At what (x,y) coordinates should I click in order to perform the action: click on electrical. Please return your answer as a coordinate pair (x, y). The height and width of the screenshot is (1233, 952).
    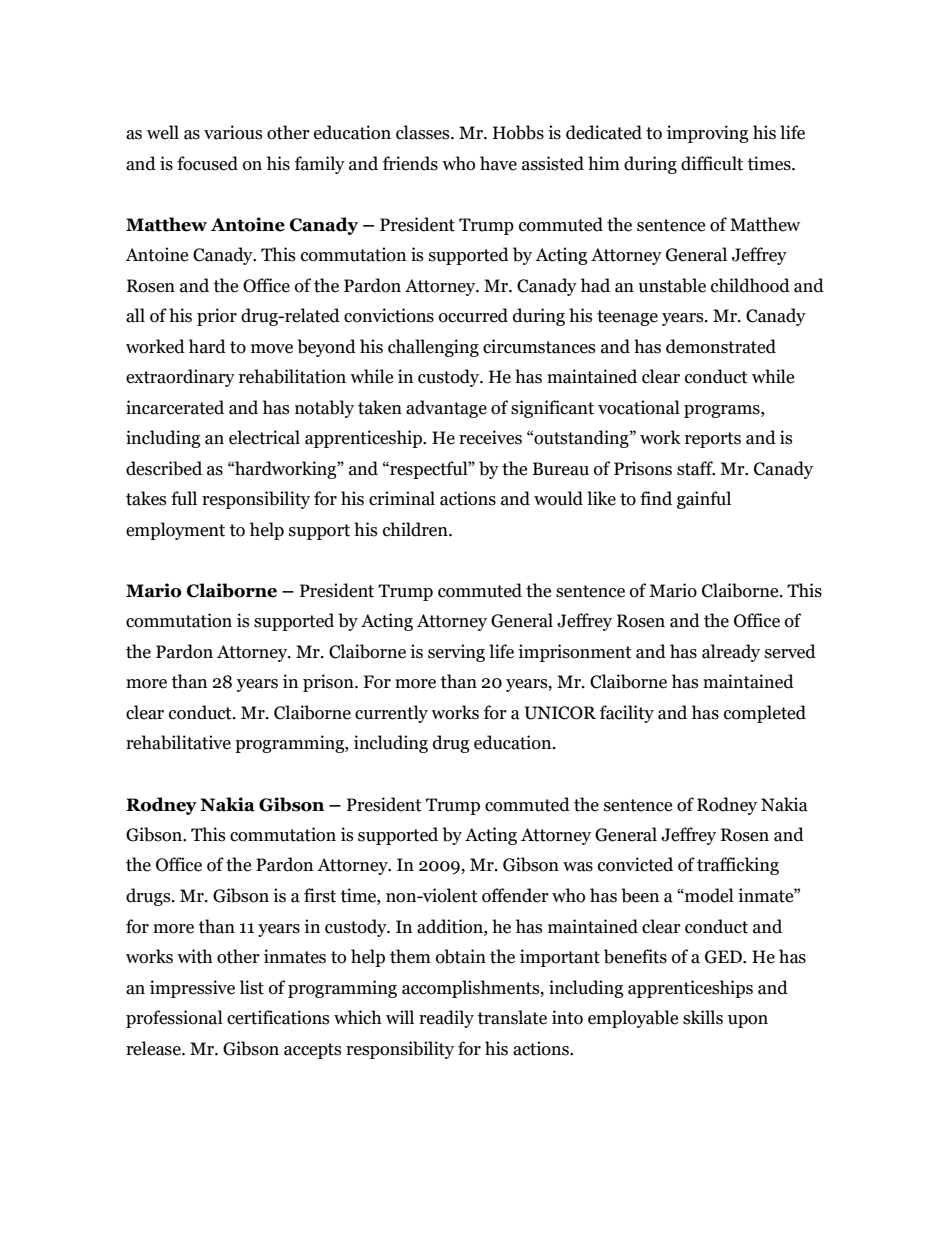
    Looking at the image, I should click on (264, 437).
